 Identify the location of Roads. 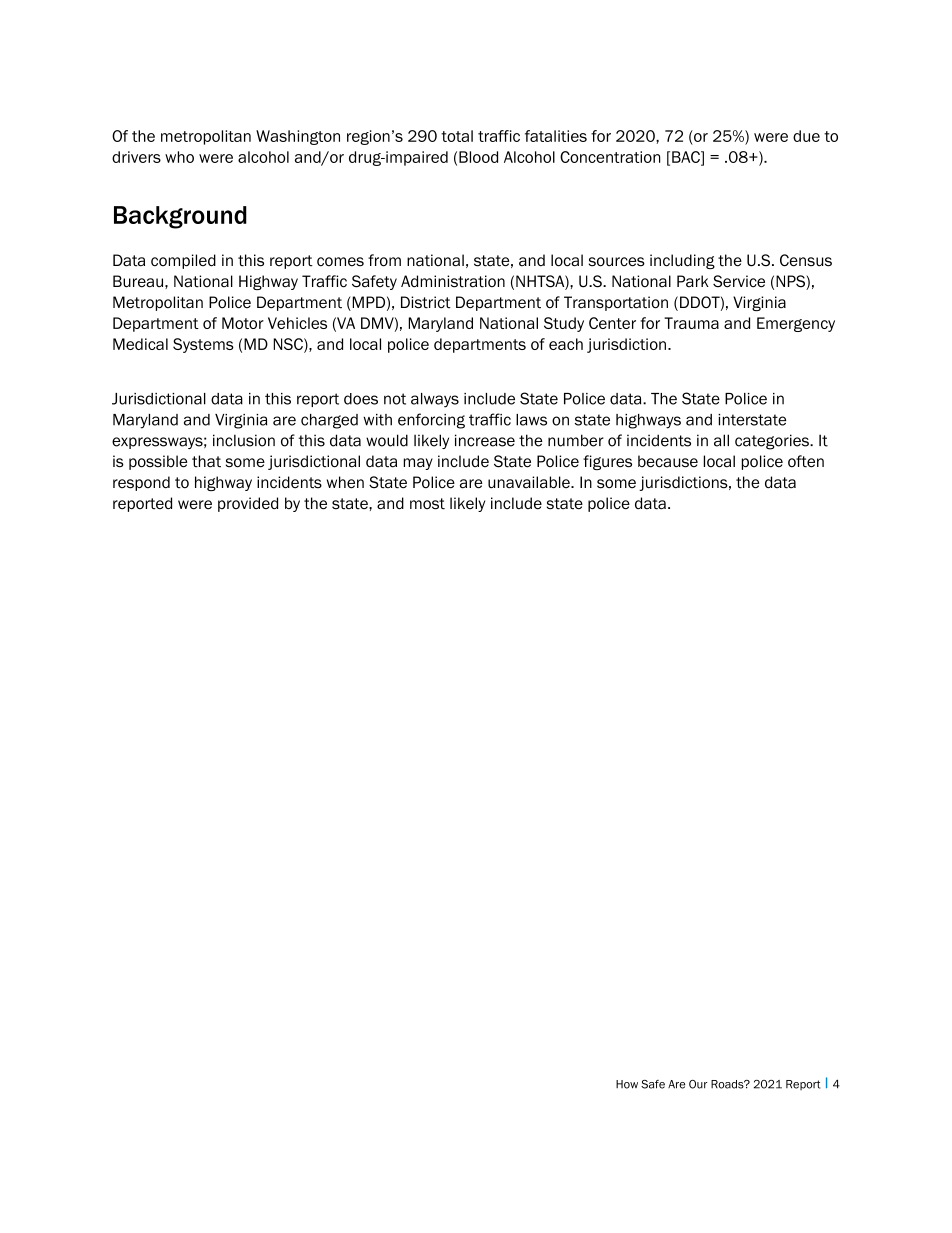
(728, 1084).
